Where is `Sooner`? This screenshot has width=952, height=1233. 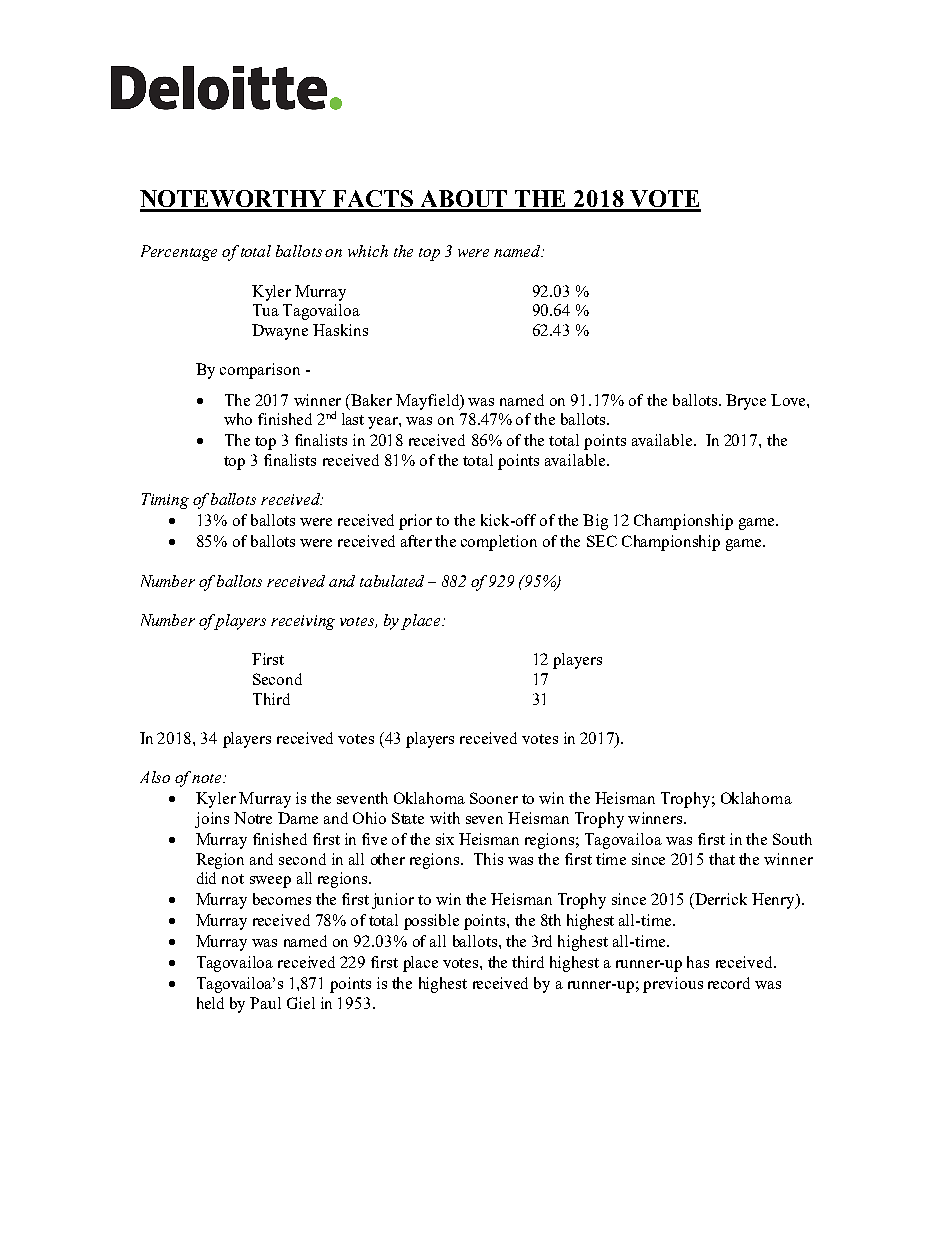 Sooner is located at coordinates (494, 798).
